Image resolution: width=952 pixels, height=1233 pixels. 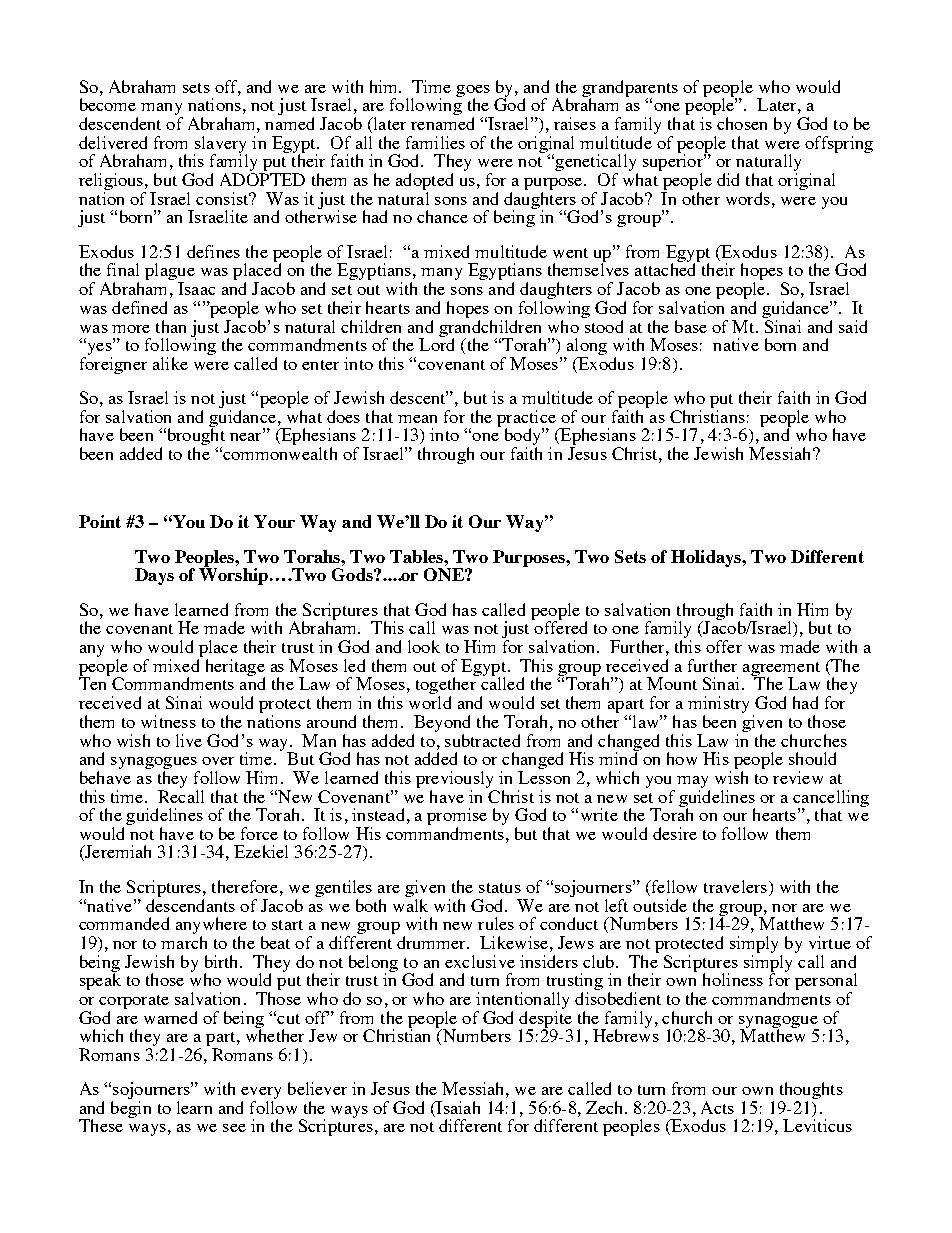 I want to click on goes, so click(x=473, y=92).
